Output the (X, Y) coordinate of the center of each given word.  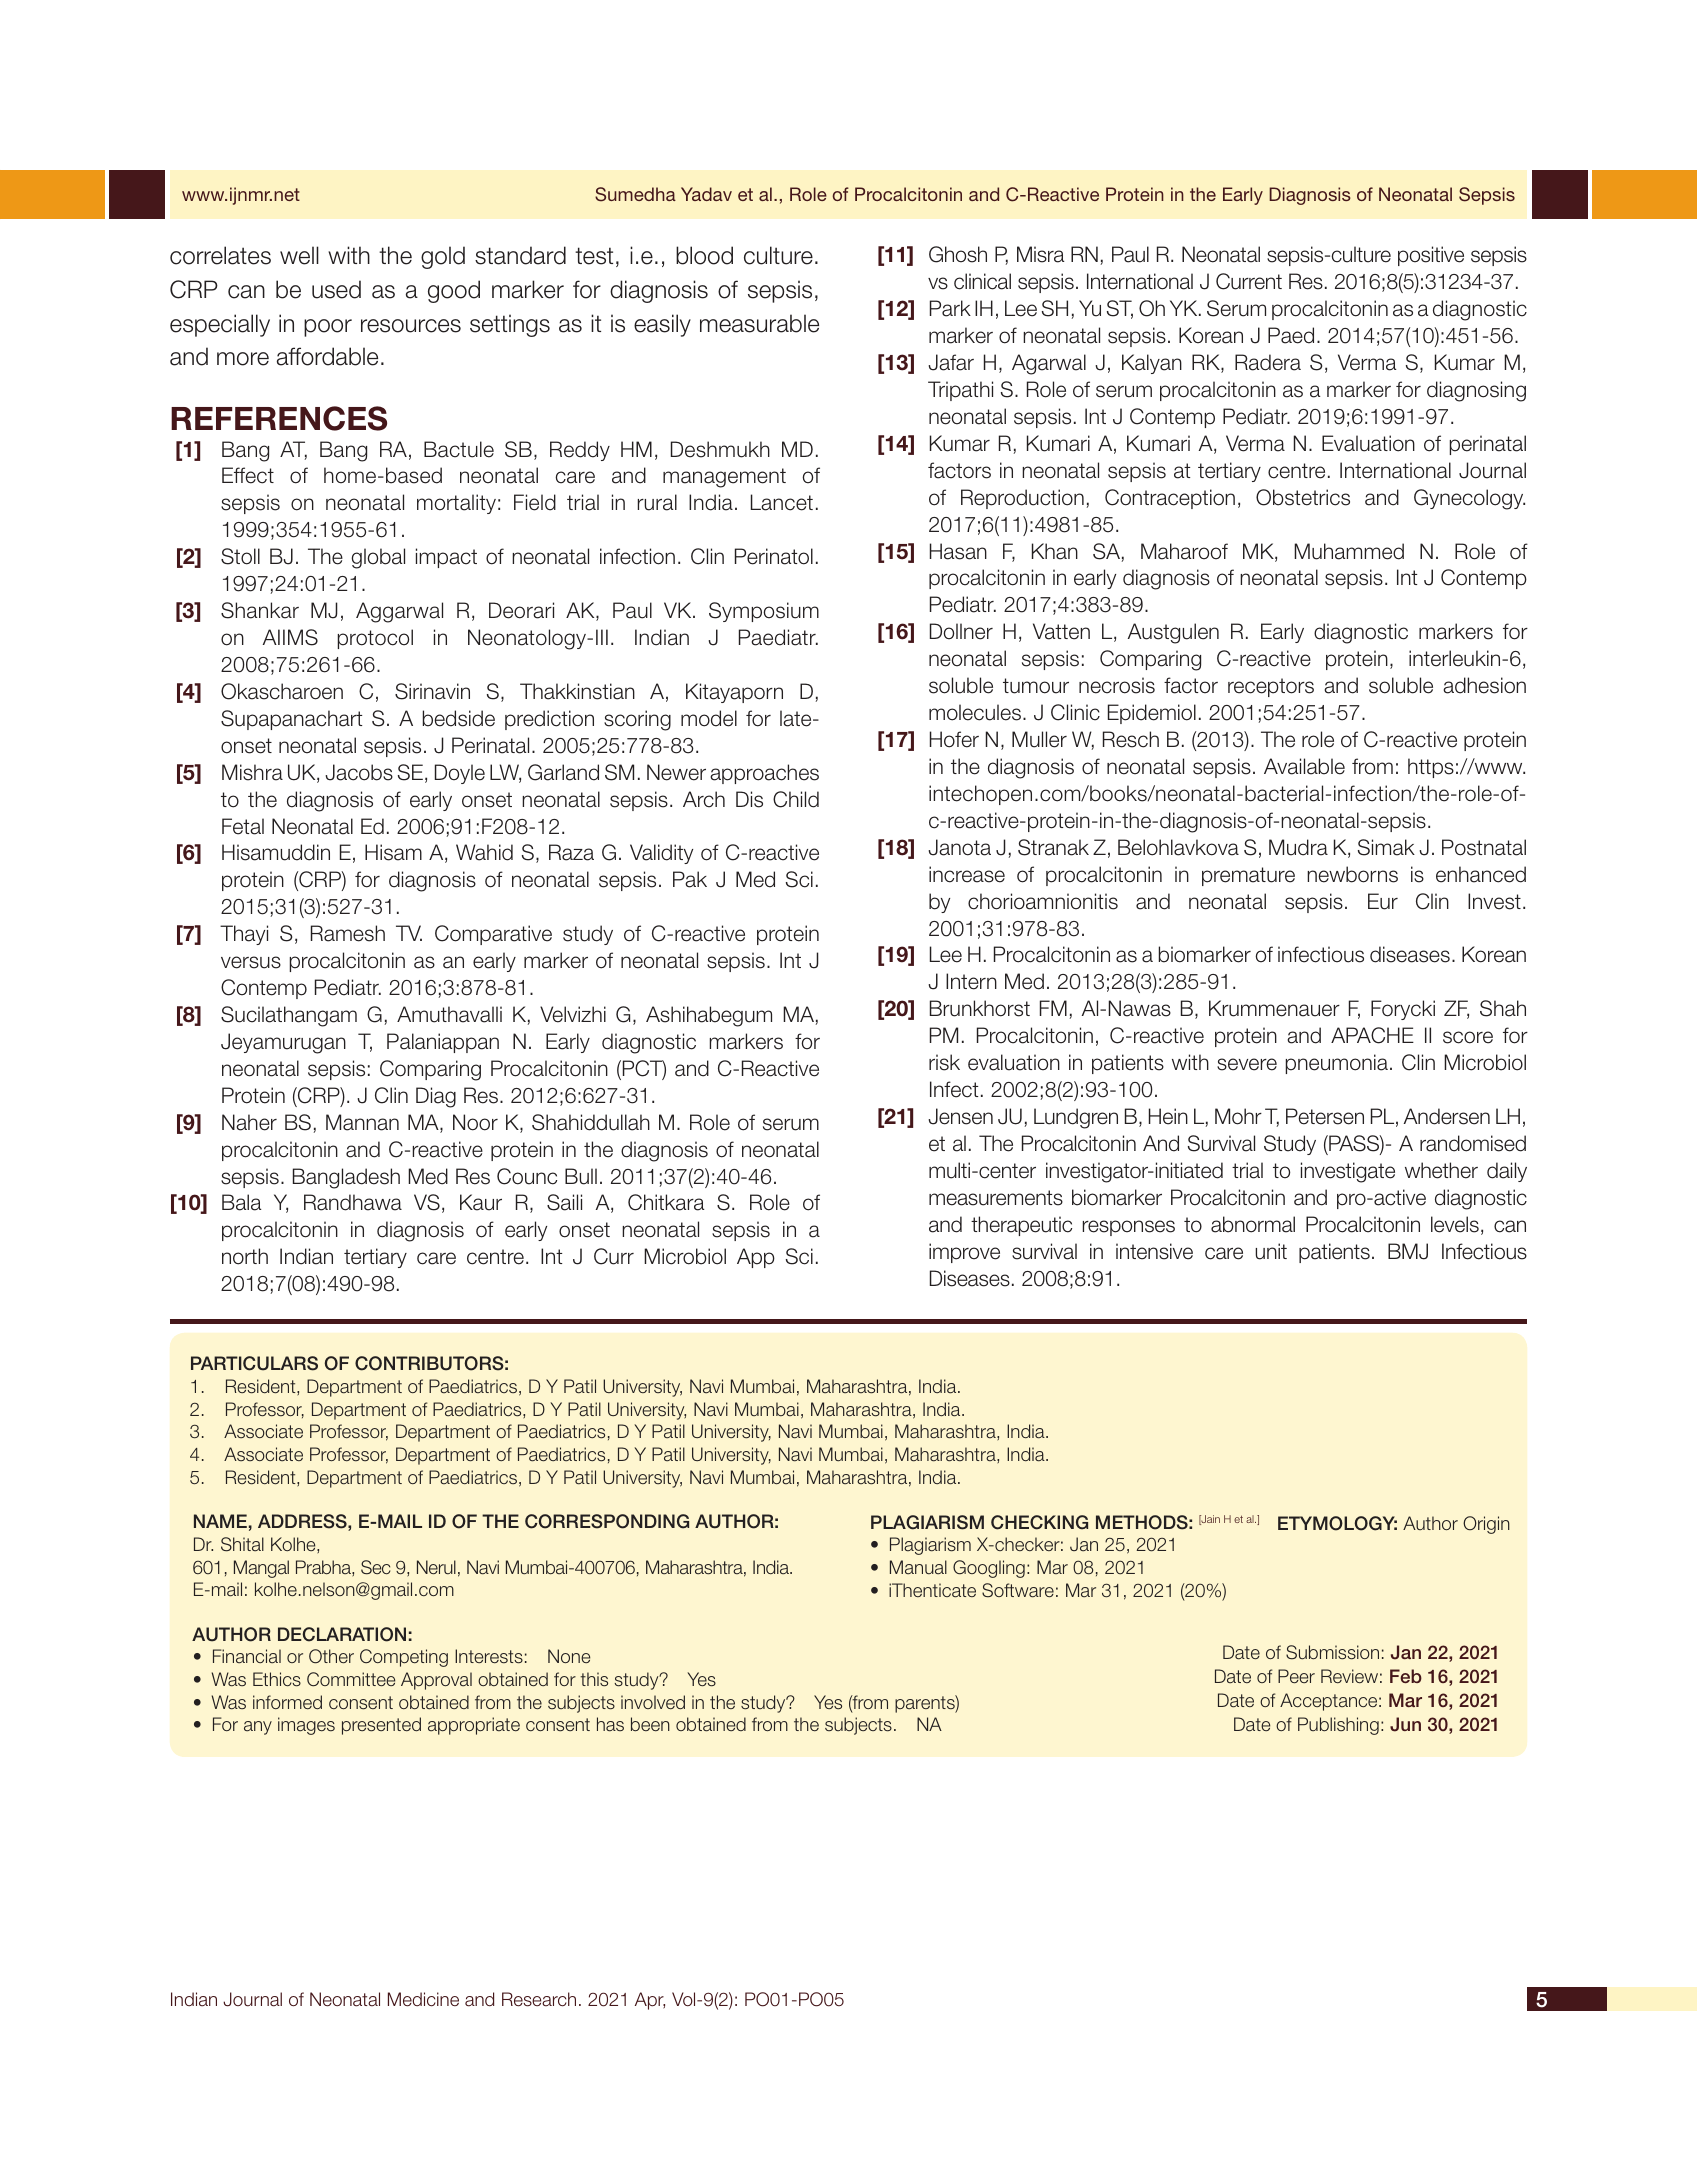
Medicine (423, 1999)
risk (944, 1062)
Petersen (1325, 1116)
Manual (918, 1567)
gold (443, 257)
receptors (1271, 687)
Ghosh (958, 254)
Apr (650, 2001)
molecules (976, 712)
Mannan (362, 1122)
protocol (375, 639)
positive (1431, 256)
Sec (375, 1567)
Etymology (1337, 1523)
